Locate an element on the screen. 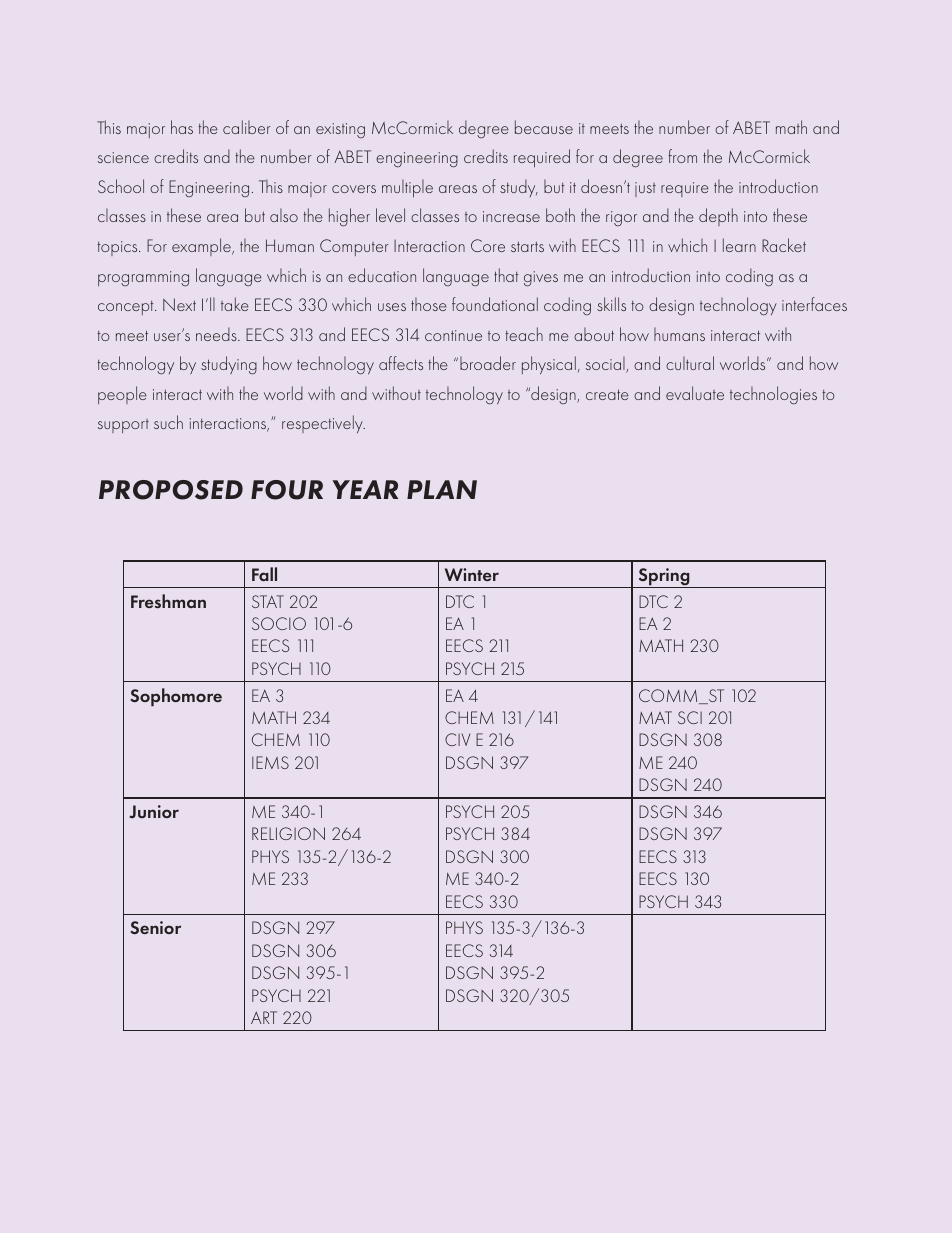  PROPOSED is located at coordinates (171, 490).
